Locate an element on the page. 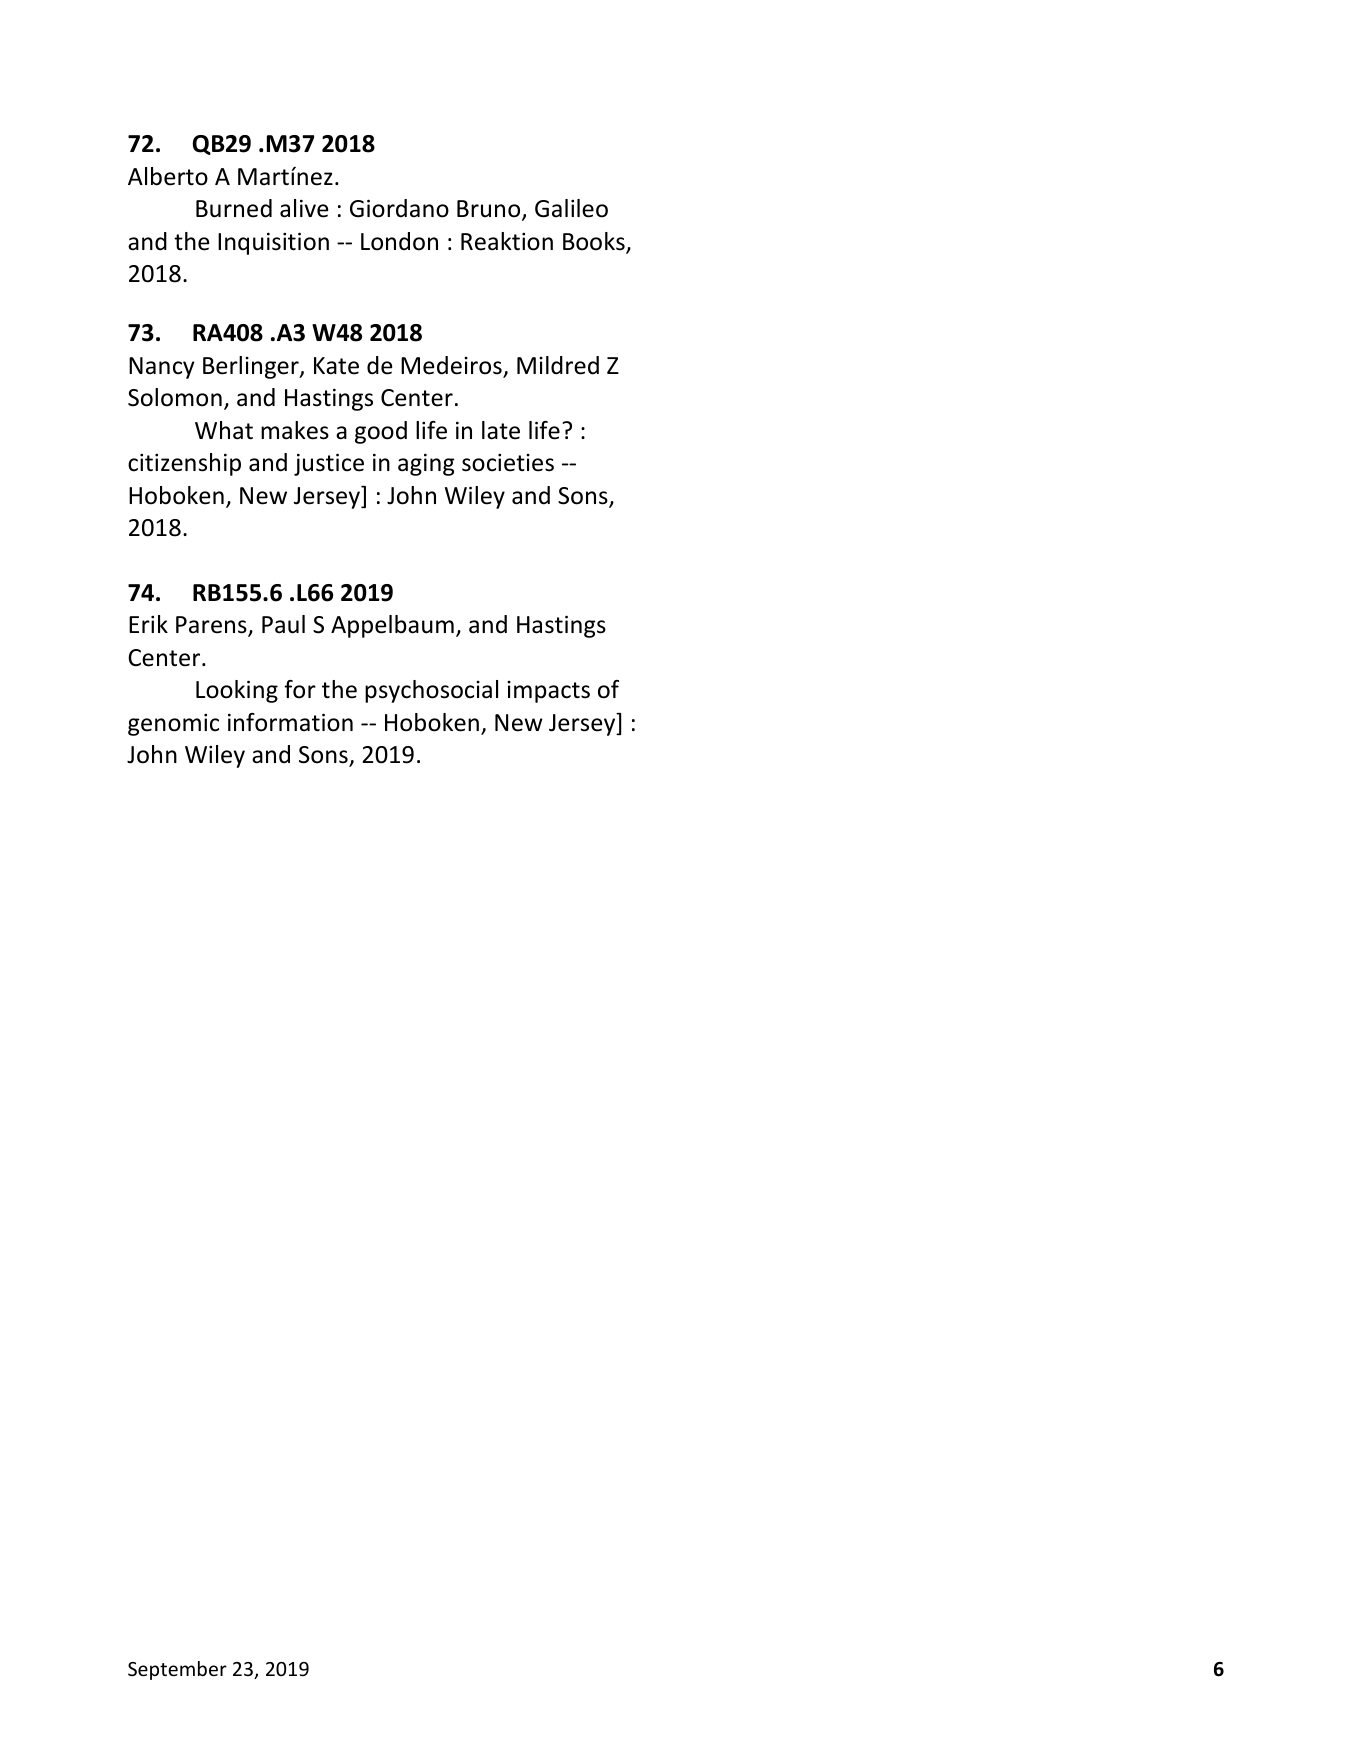  Giordano is located at coordinates (399, 208).
